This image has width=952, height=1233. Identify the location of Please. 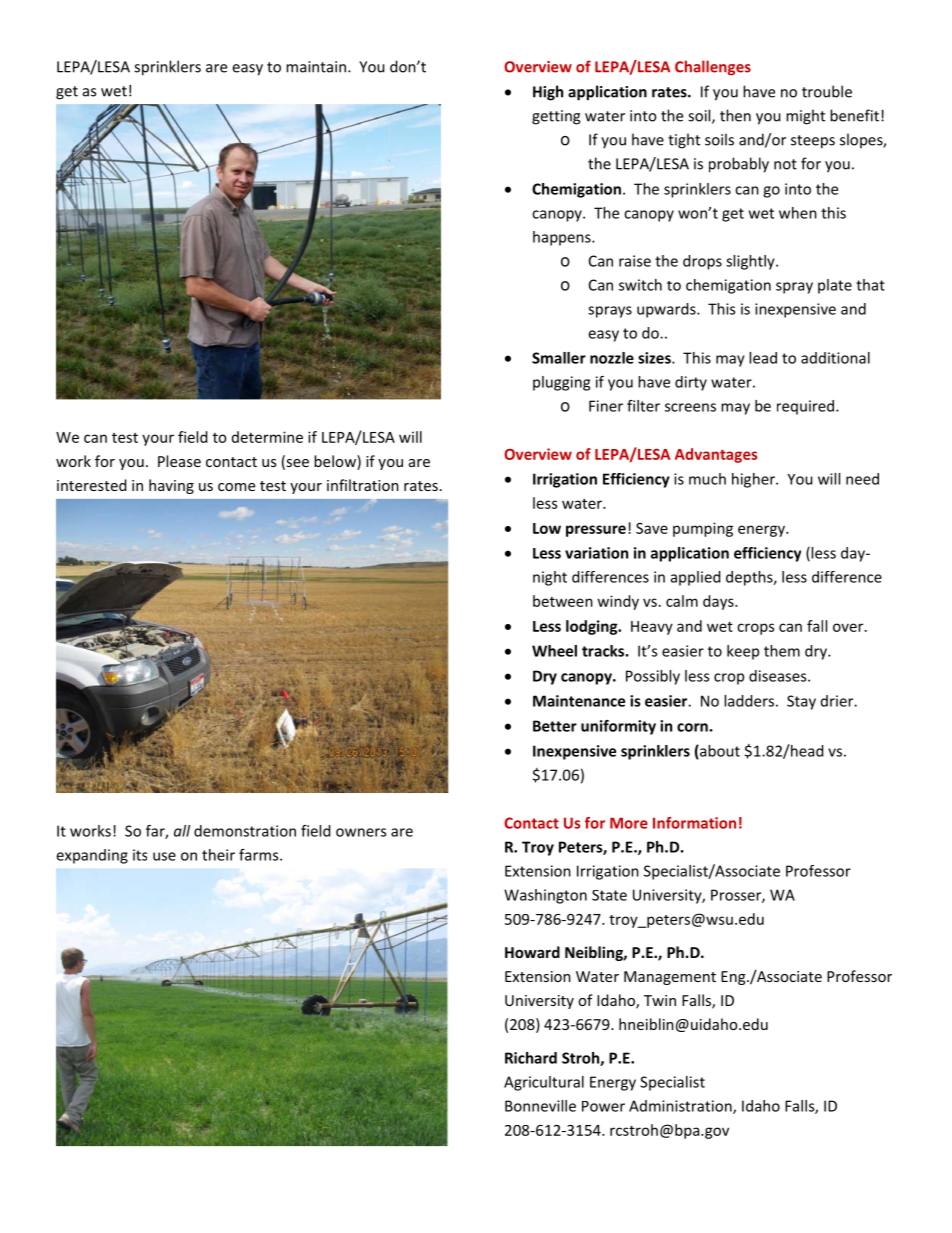
(179, 461).
